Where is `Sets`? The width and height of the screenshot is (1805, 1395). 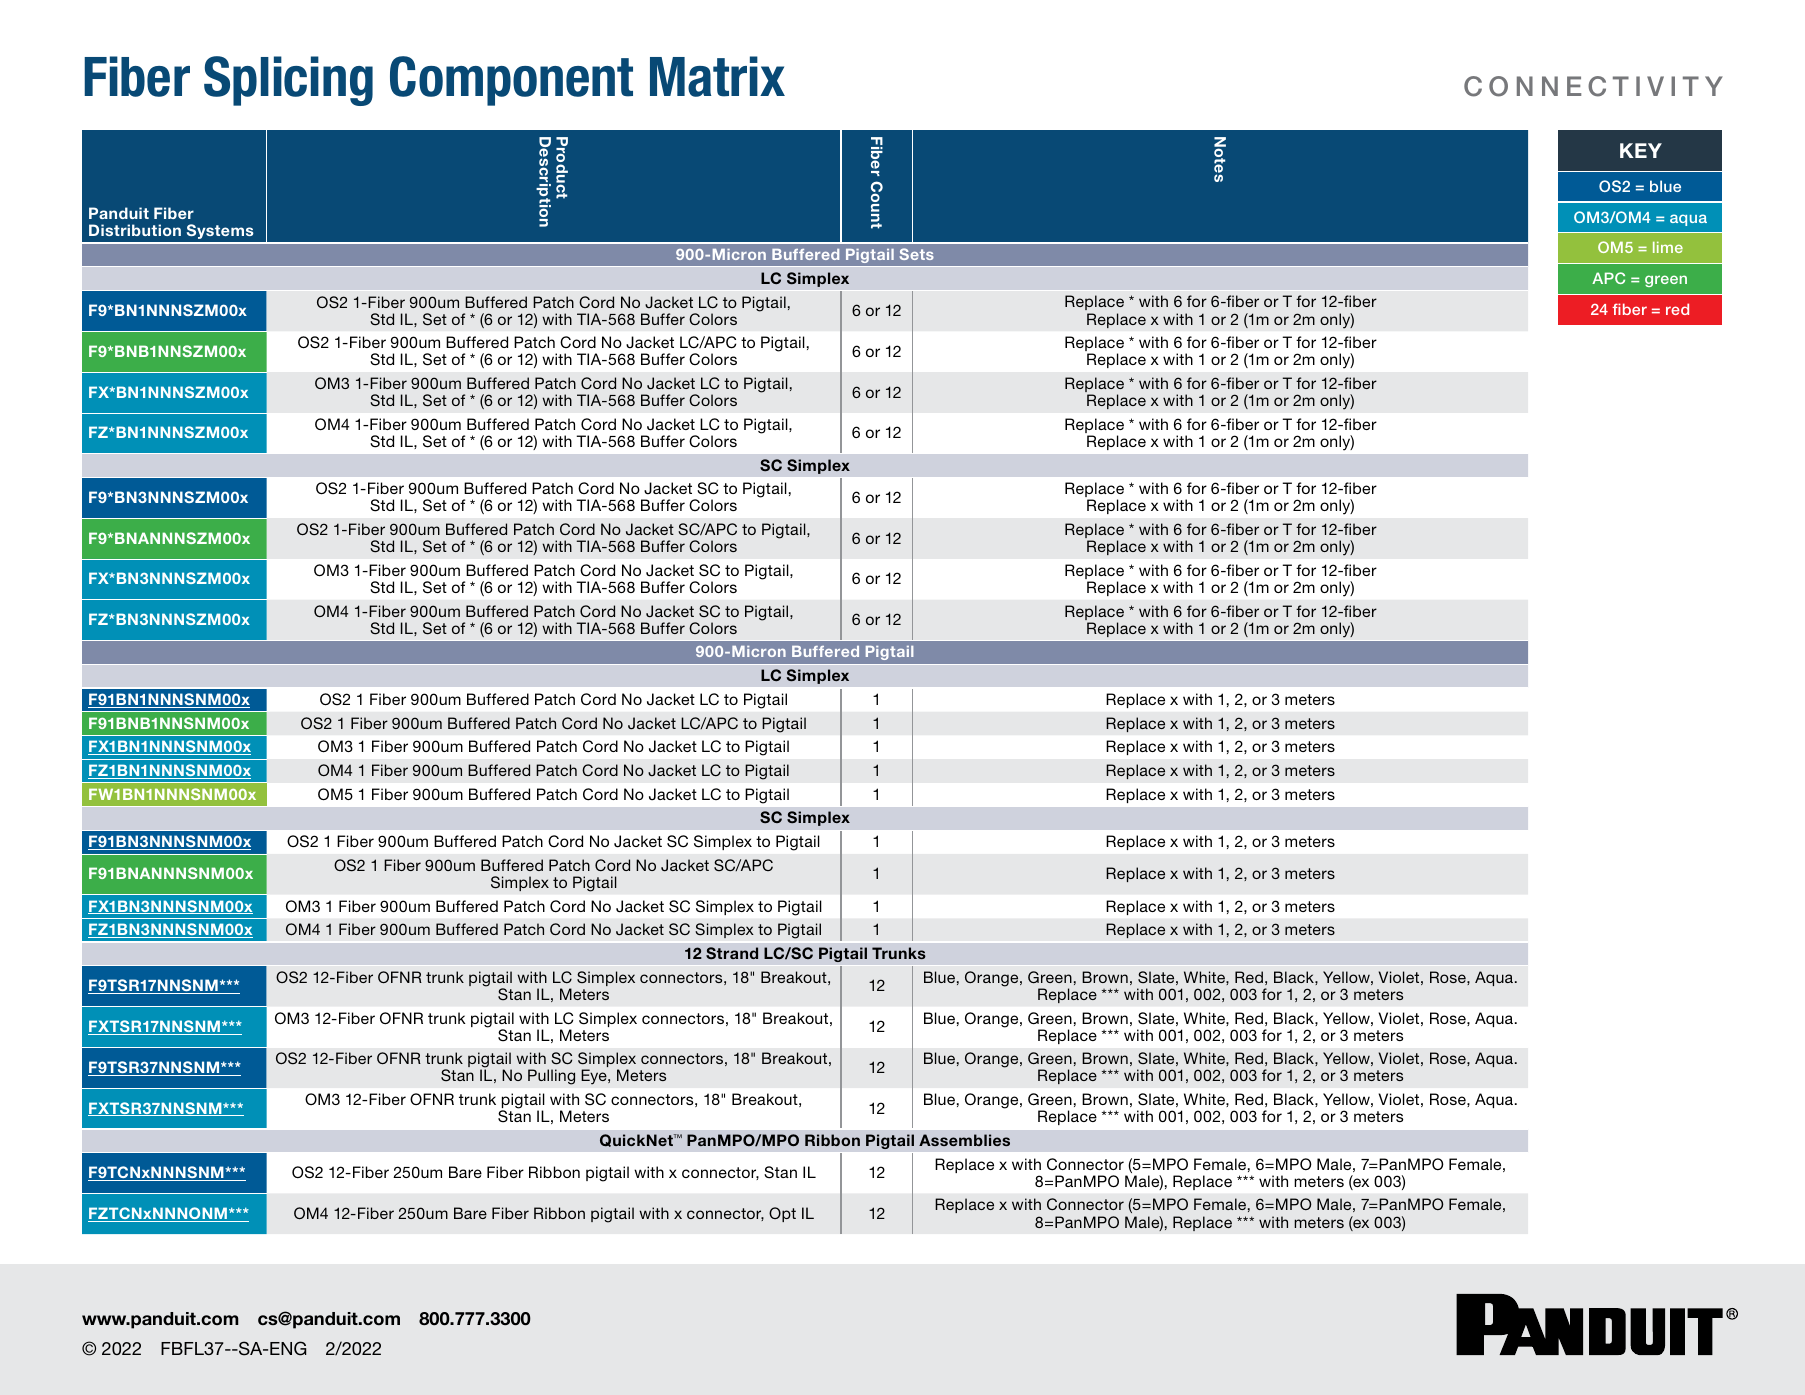
Sets is located at coordinates (917, 254).
